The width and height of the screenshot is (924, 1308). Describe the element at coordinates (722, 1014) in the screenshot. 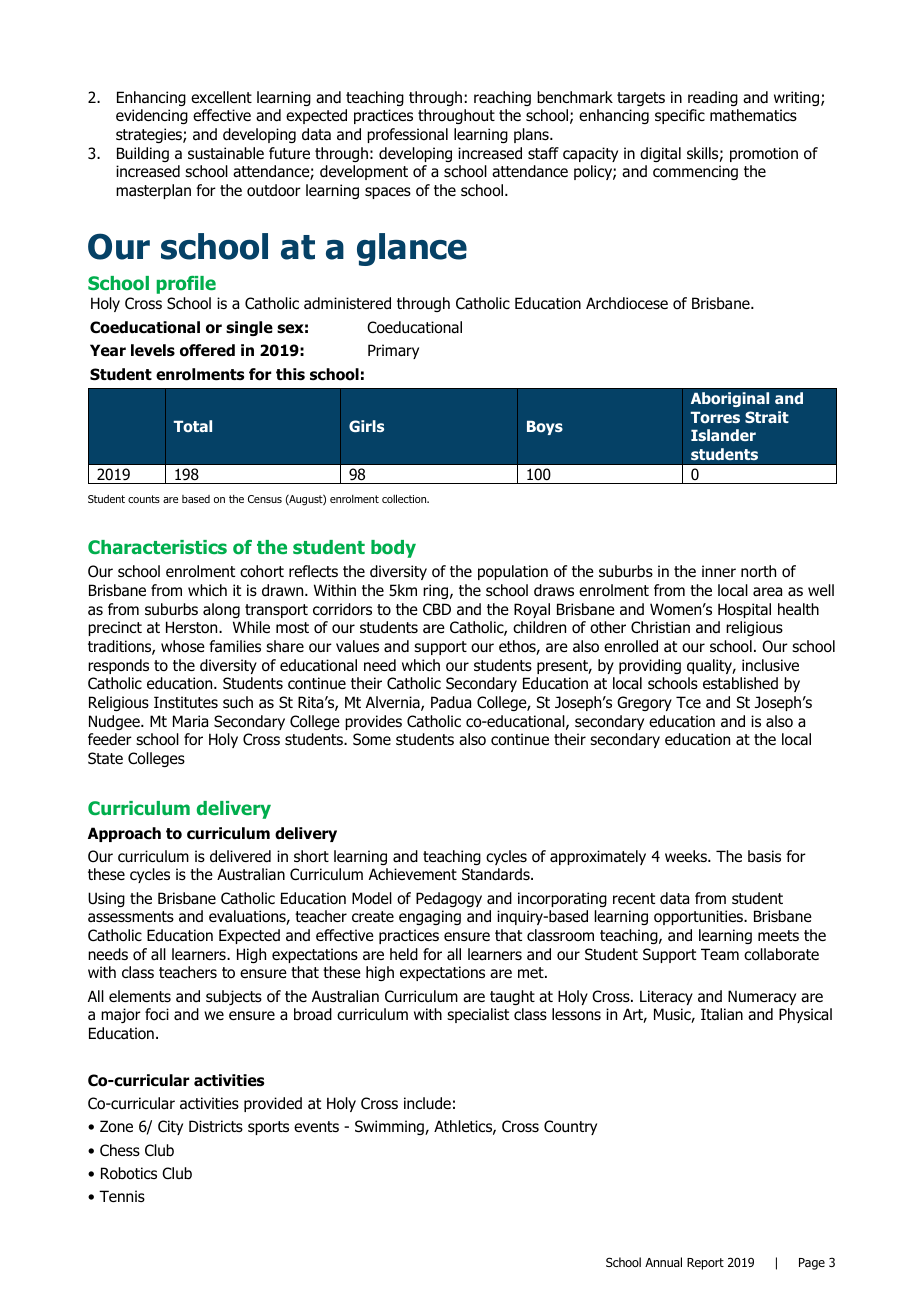

I see `Italian` at that location.
